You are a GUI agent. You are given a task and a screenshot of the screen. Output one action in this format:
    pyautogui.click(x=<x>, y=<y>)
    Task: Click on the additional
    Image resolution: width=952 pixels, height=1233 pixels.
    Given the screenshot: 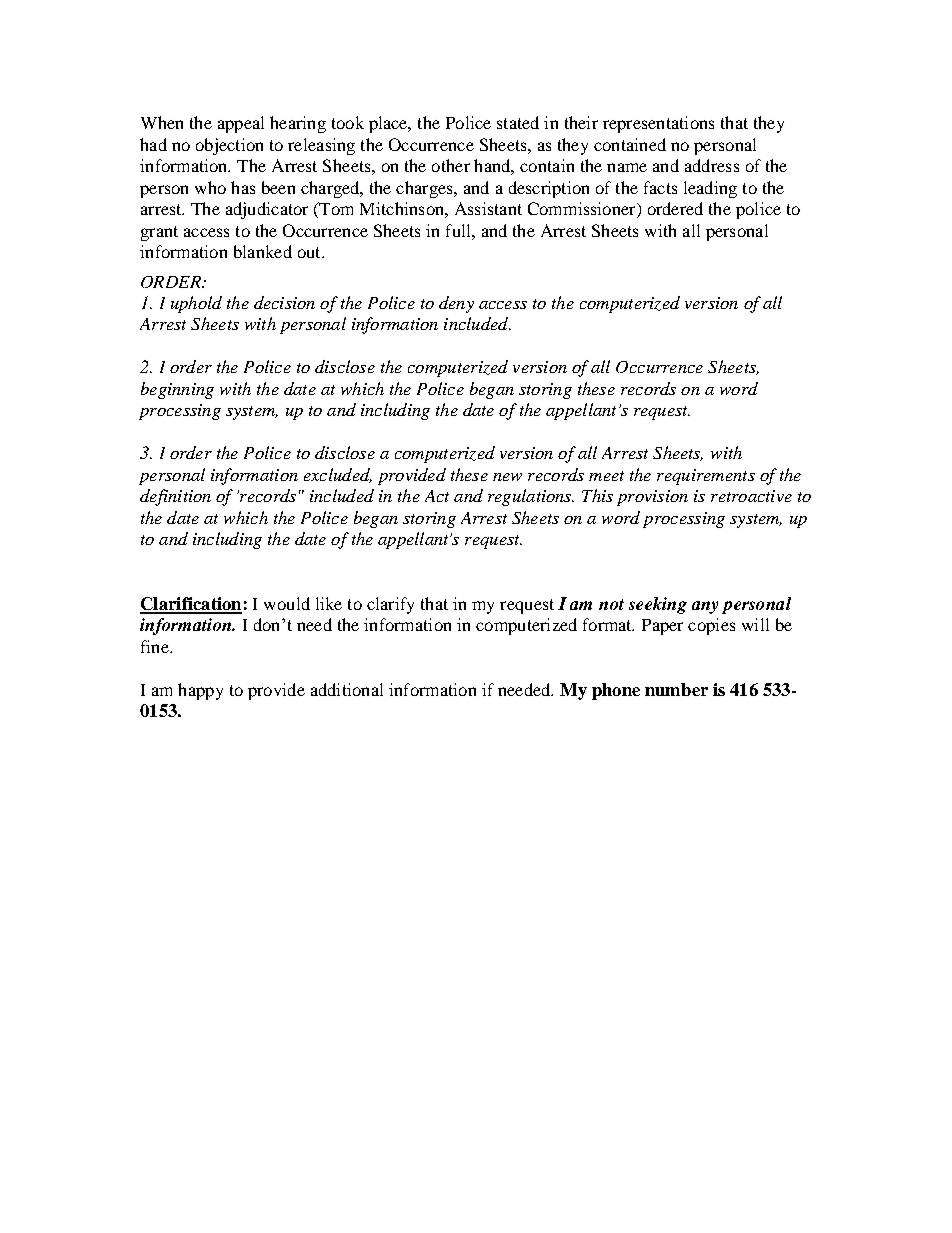 What is the action you would take?
    pyautogui.click(x=347, y=689)
